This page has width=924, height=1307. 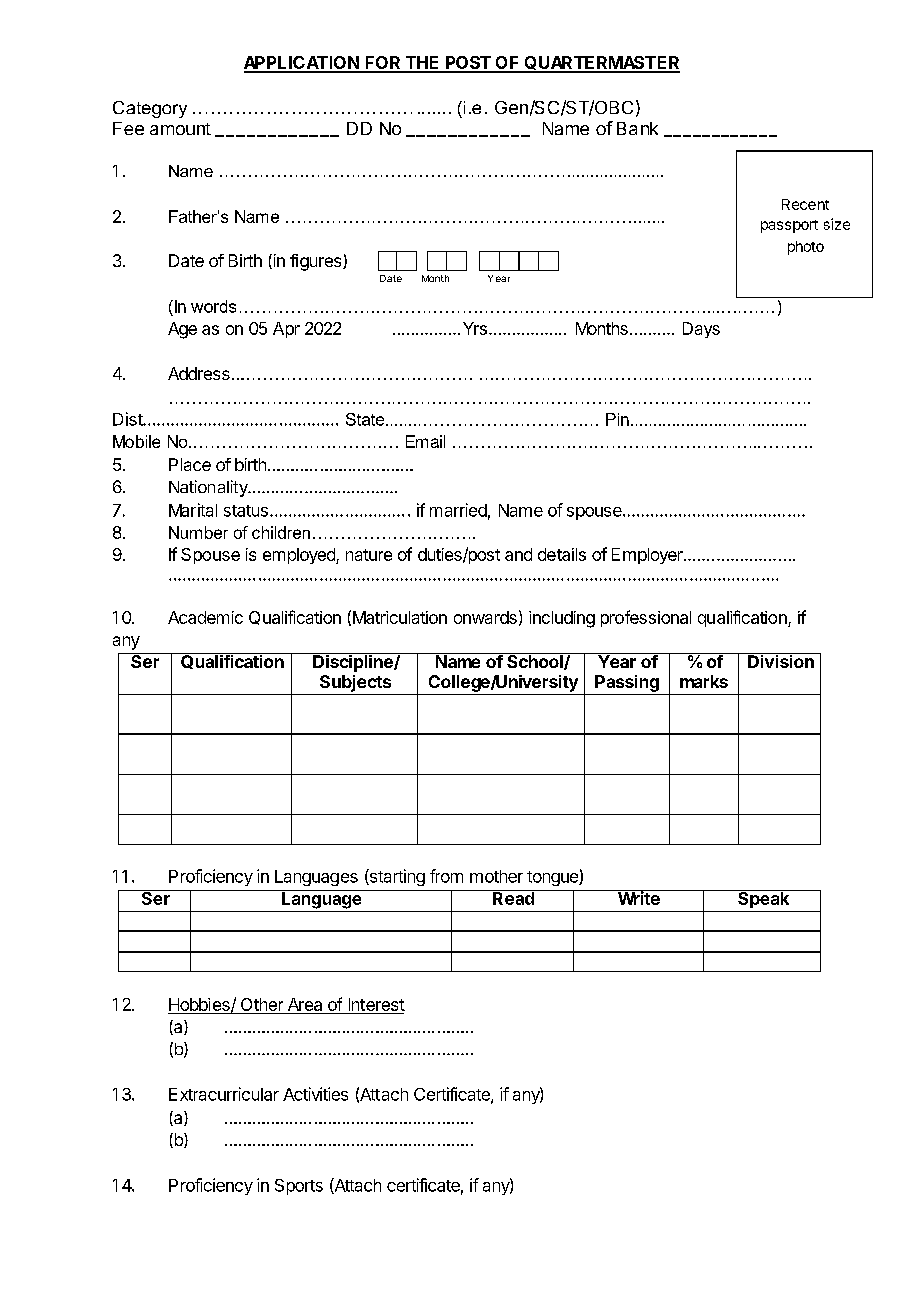 What do you see at coordinates (485, 617) in the page?
I see `onwards` at bounding box center [485, 617].
